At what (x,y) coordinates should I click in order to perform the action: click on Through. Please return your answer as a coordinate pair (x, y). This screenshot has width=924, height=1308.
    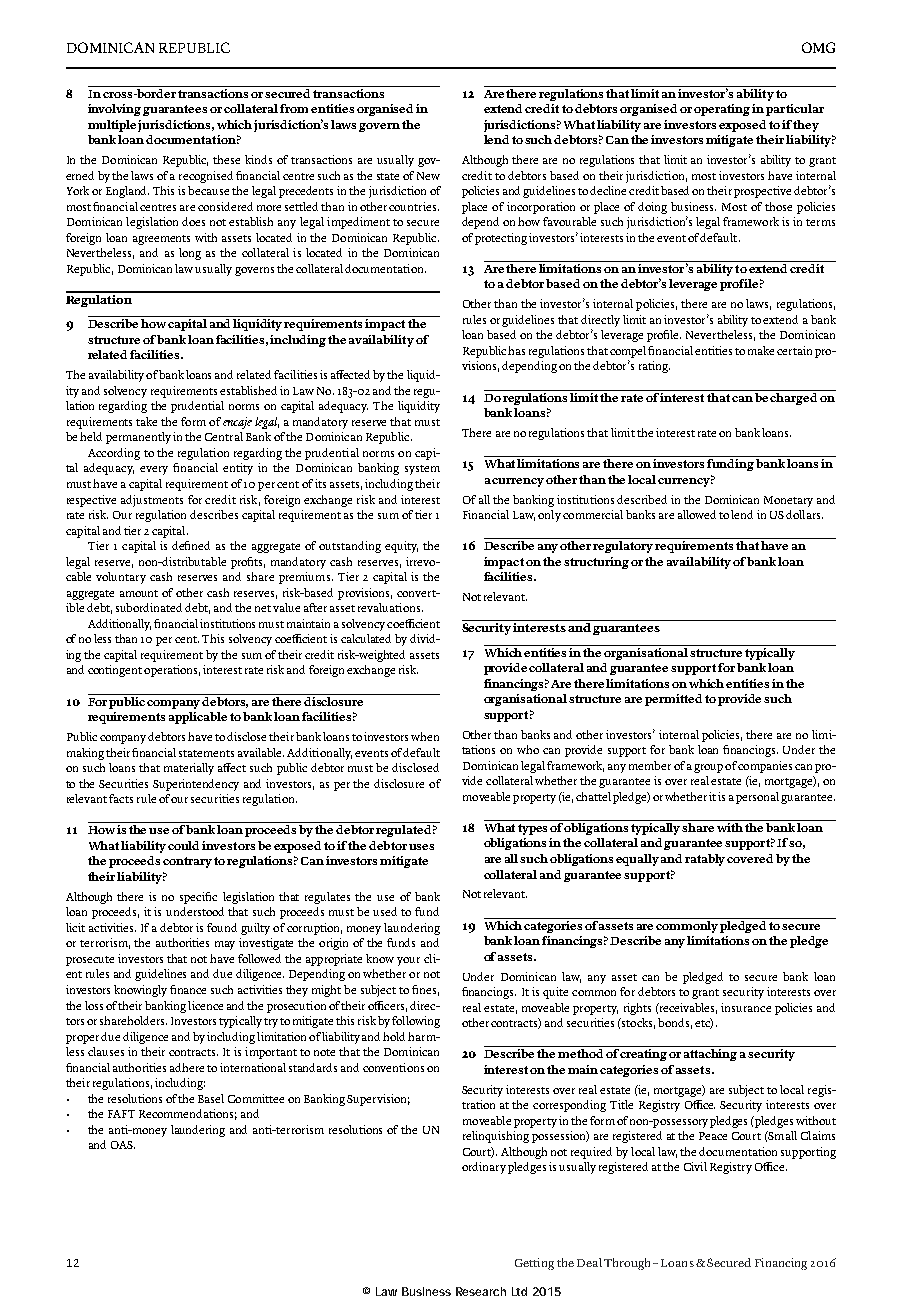
    Looking at the image, I should click on (627, 1264).
